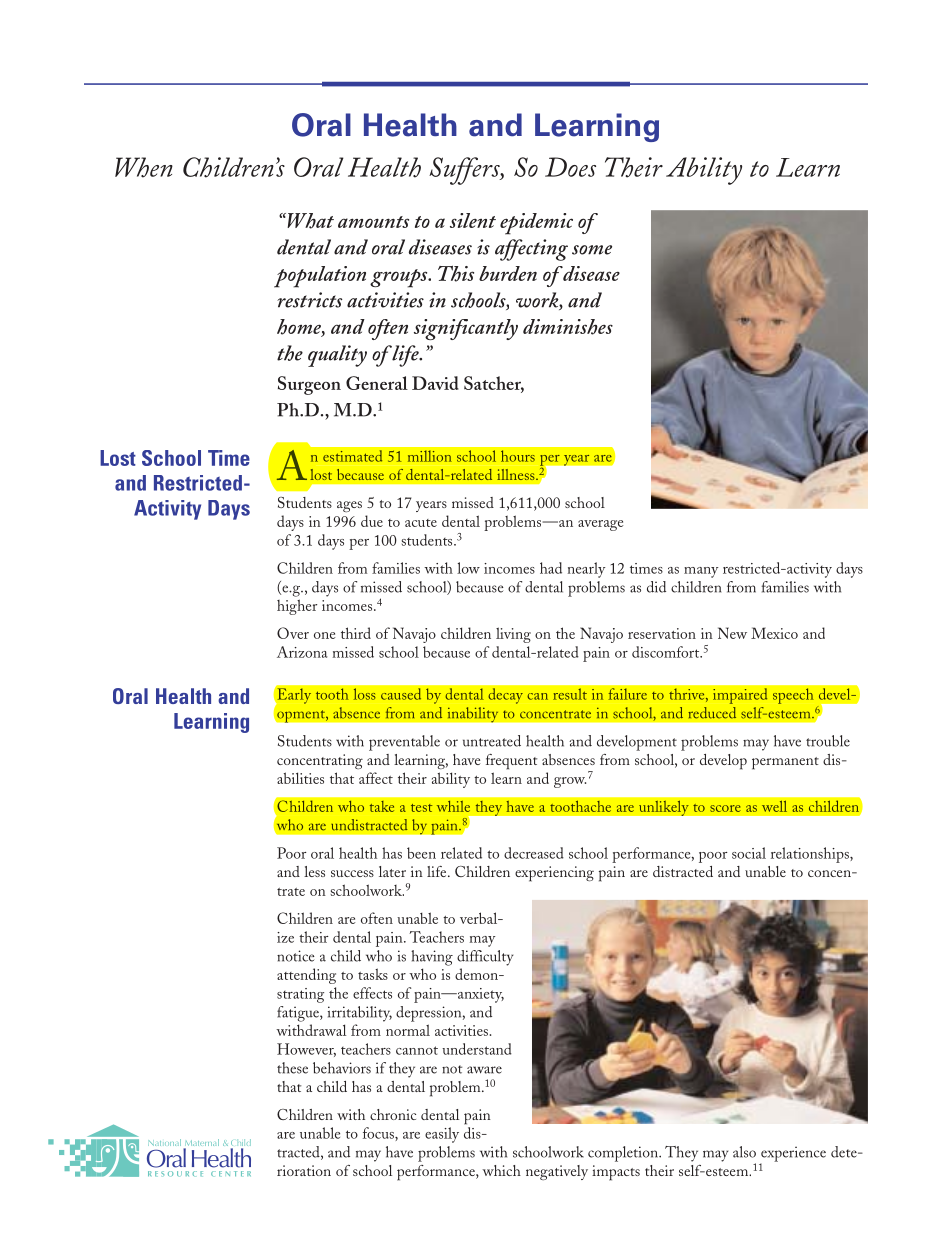 The width and height of the screenshot is (952, 1233). What do you see at coordinates (725, 808) in the screenshot?
I see `score` at bounding box center [725, 808].
